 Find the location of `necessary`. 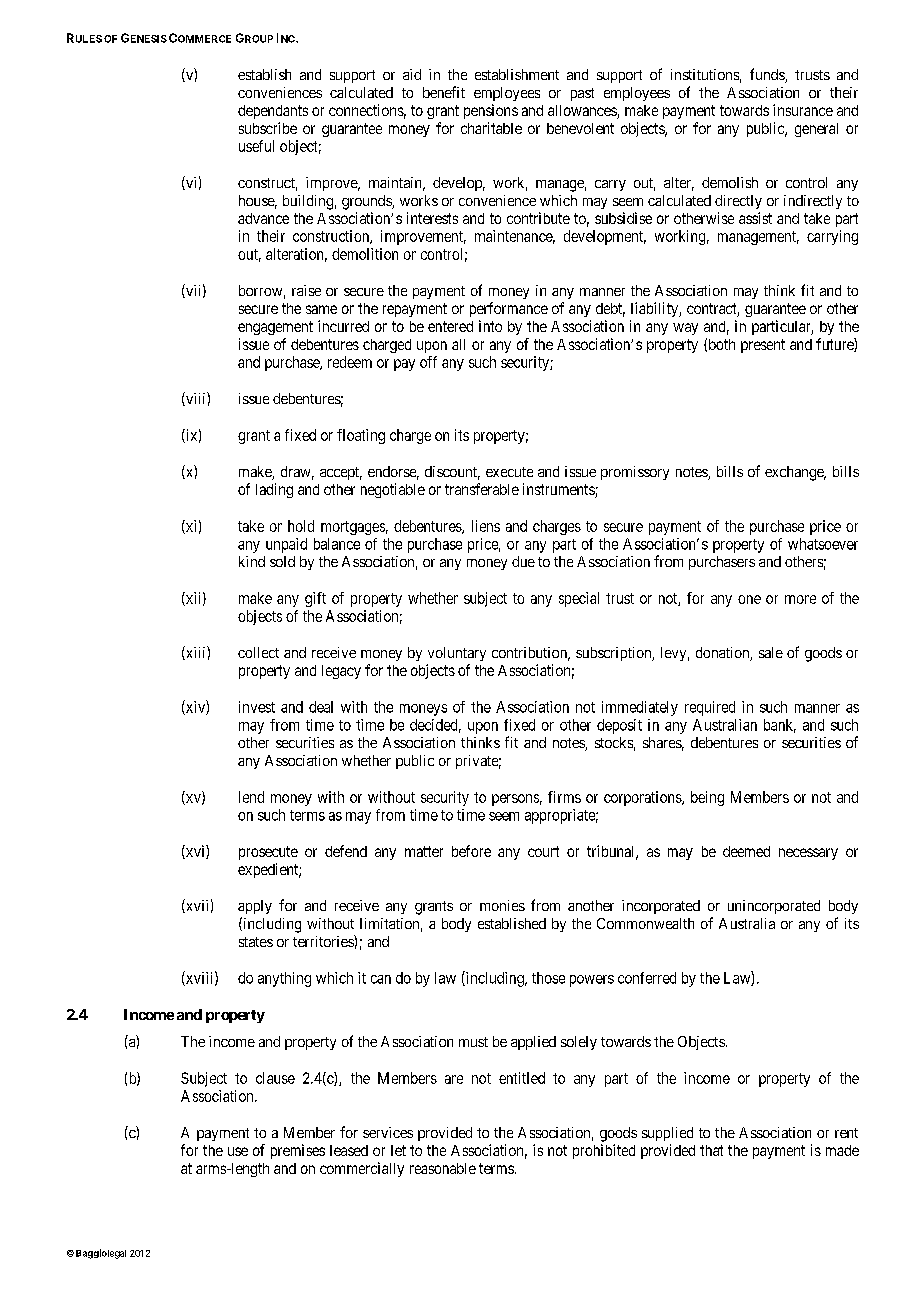

necessary is located at coordinates (808, 854).
